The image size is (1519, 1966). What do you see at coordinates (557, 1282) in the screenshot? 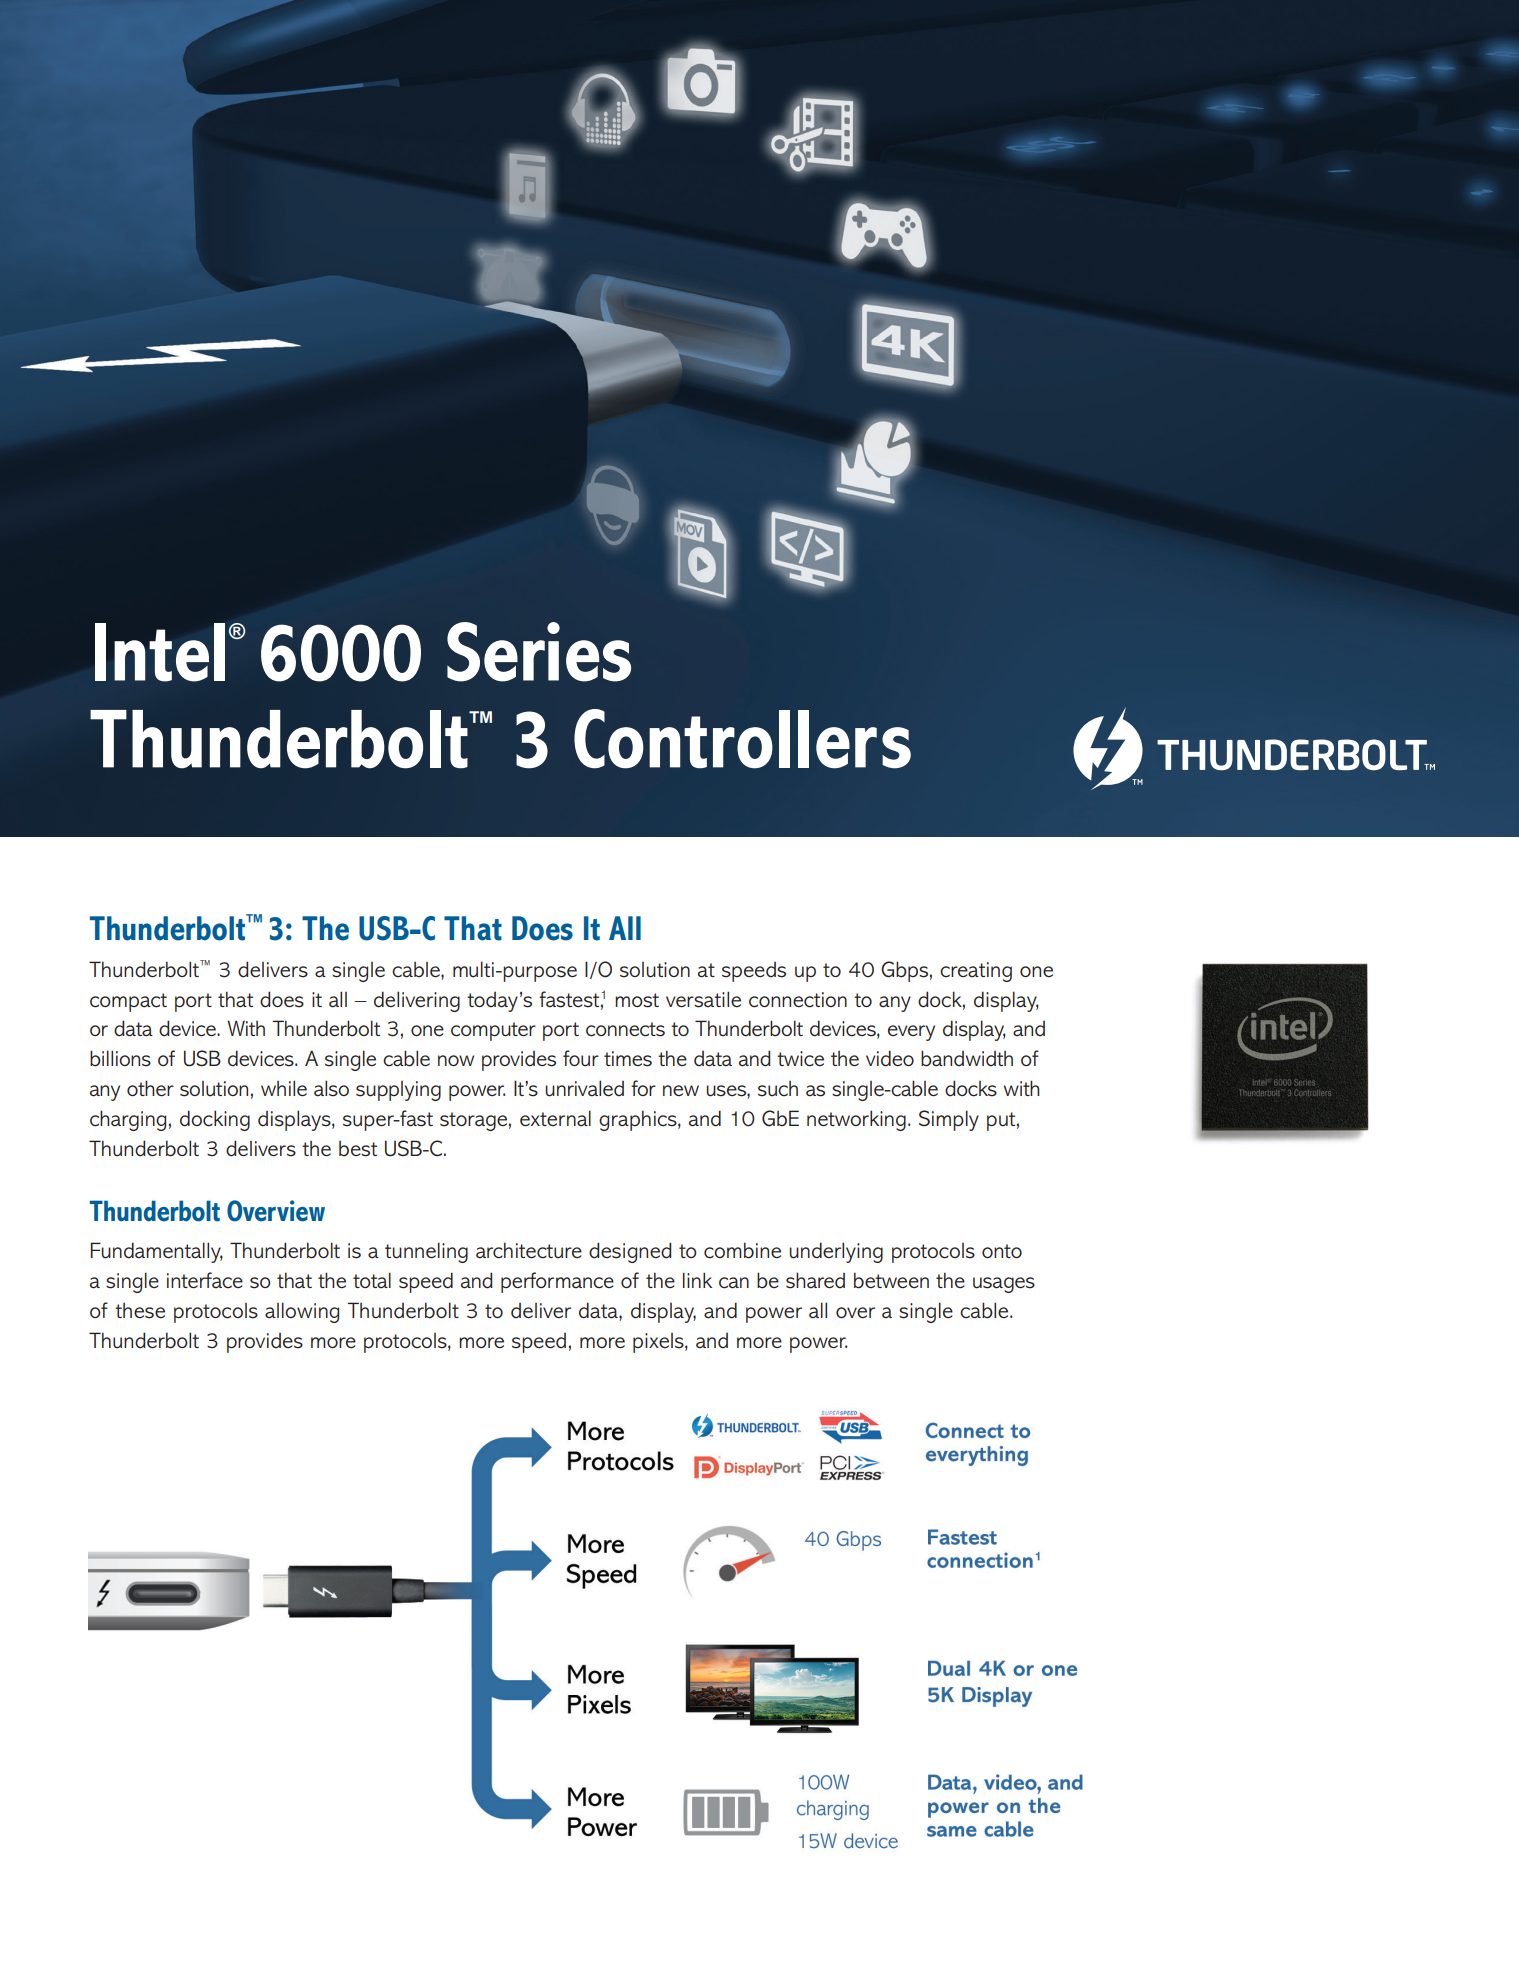
I see `performance` at bounding box center [557, 1282].
